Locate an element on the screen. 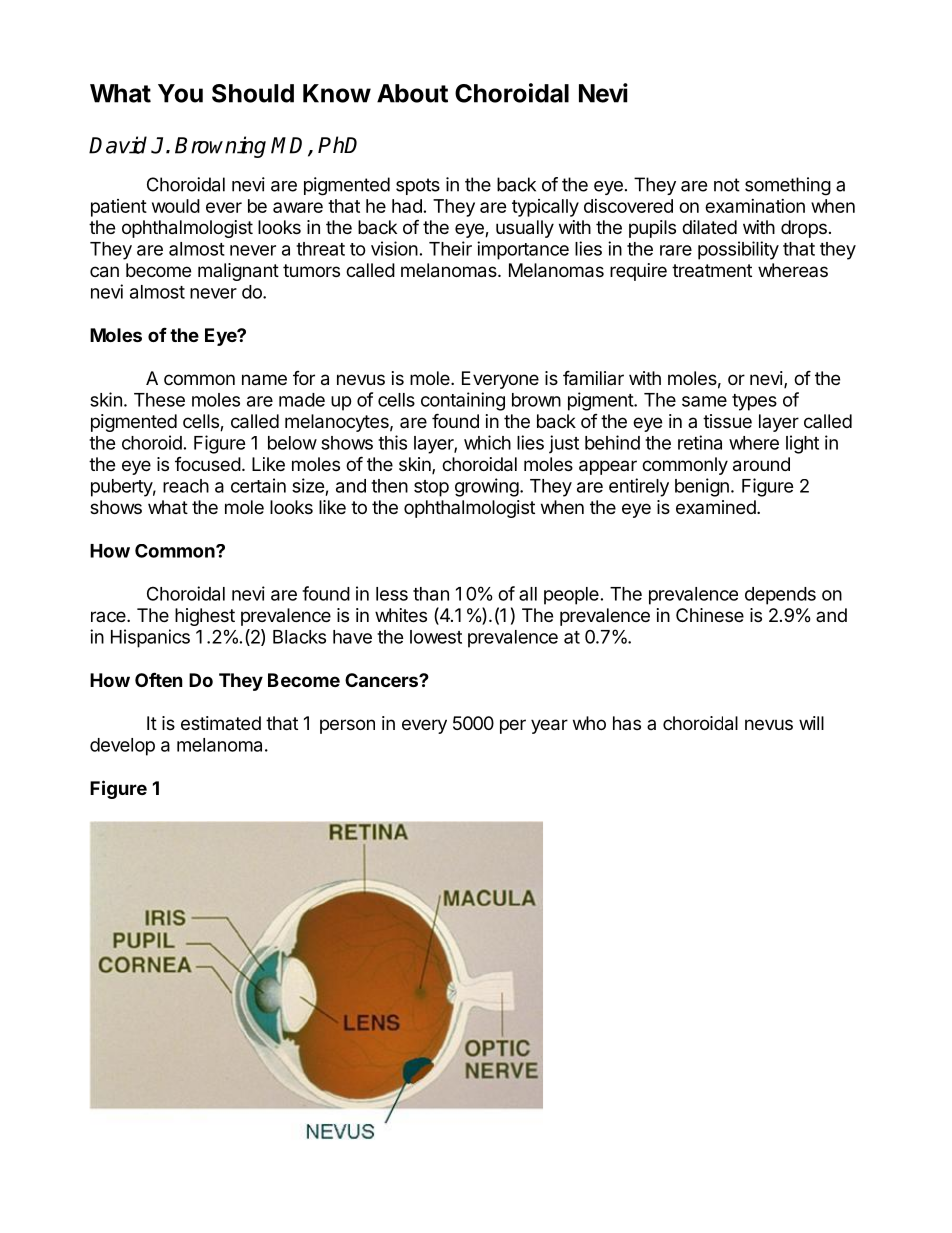 Image resolution: width=952 pixels, height=1233 pixels. highest is located at coordinates (205, 617).
